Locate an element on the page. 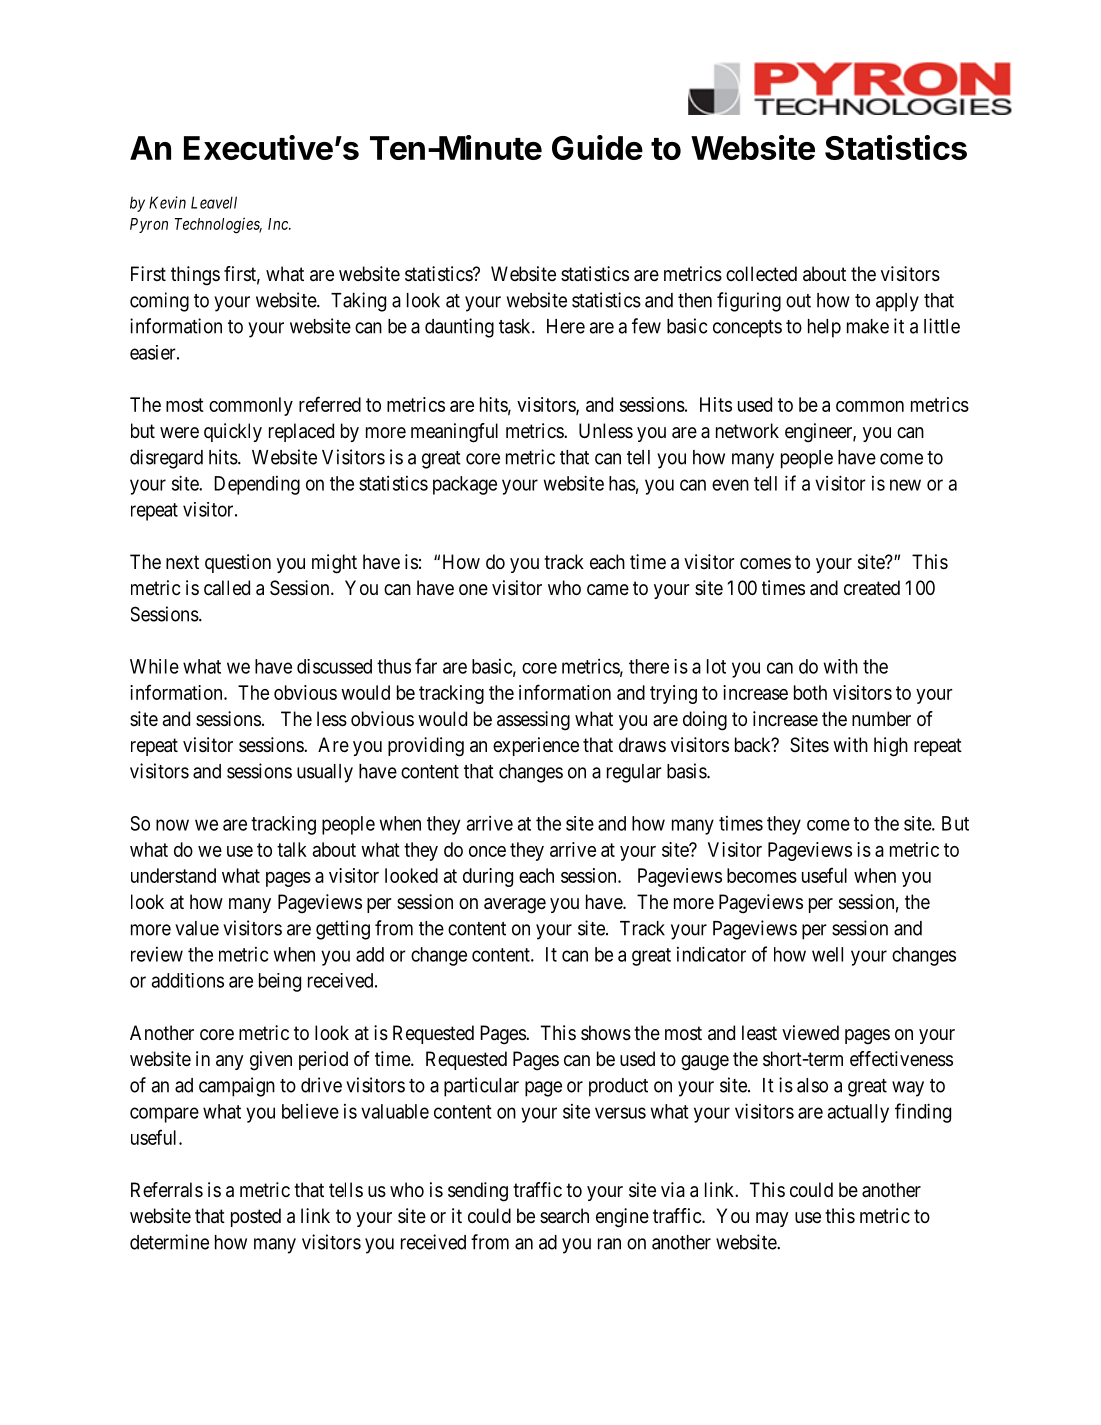 The width and height of the image is (1101, 1425). both is located at coordinates (810, 692).
